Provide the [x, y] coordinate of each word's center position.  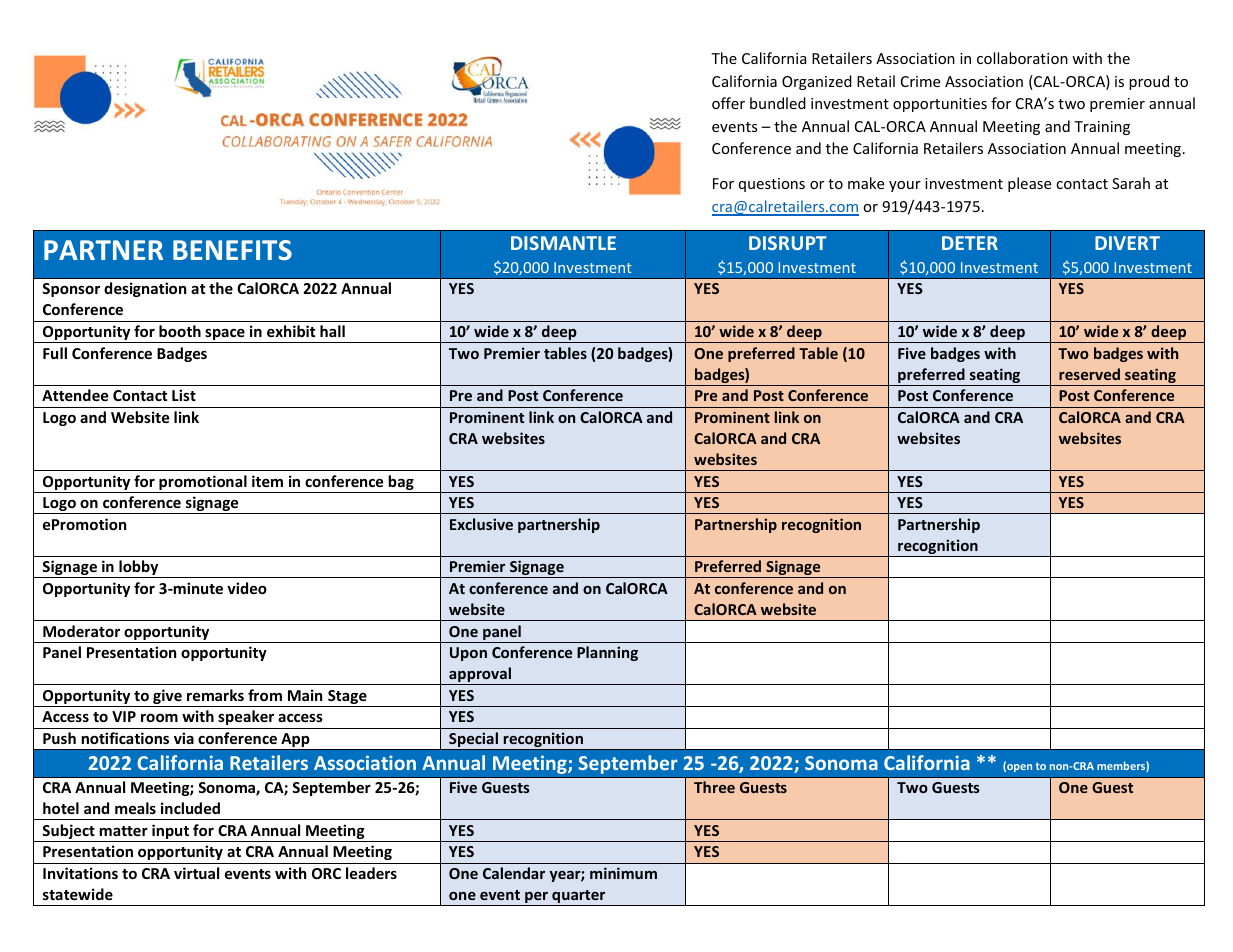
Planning [607, 653]
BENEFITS [232, 250]
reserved [1089, 374]
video [247, 588]
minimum [623, 873]
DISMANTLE [563, 243]
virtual [196, 873]
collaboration [1022, 58]
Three [714, 787]
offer [728, 103]
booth [180, 331]
